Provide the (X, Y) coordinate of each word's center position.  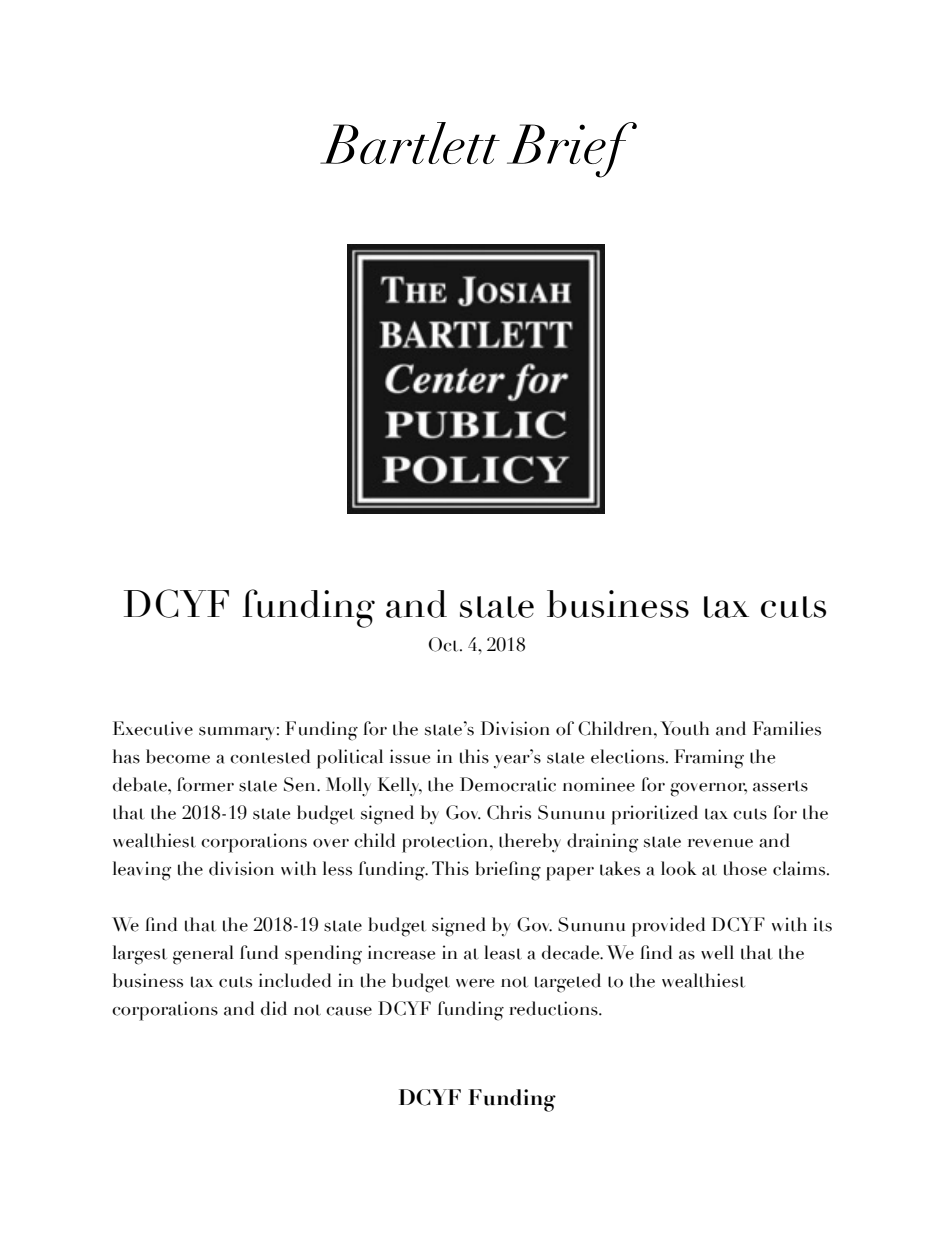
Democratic (508, 784)
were (475, 983)
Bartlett (410, 143)
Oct (445, 644)
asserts (780, 786)
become (178, 756)
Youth (684, 728)
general (203, 955)
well (717, 952)
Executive (153, 728)
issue (410, 756)
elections (629, 756)
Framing (709, 759)
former (205, 784)
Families (787, 728)
